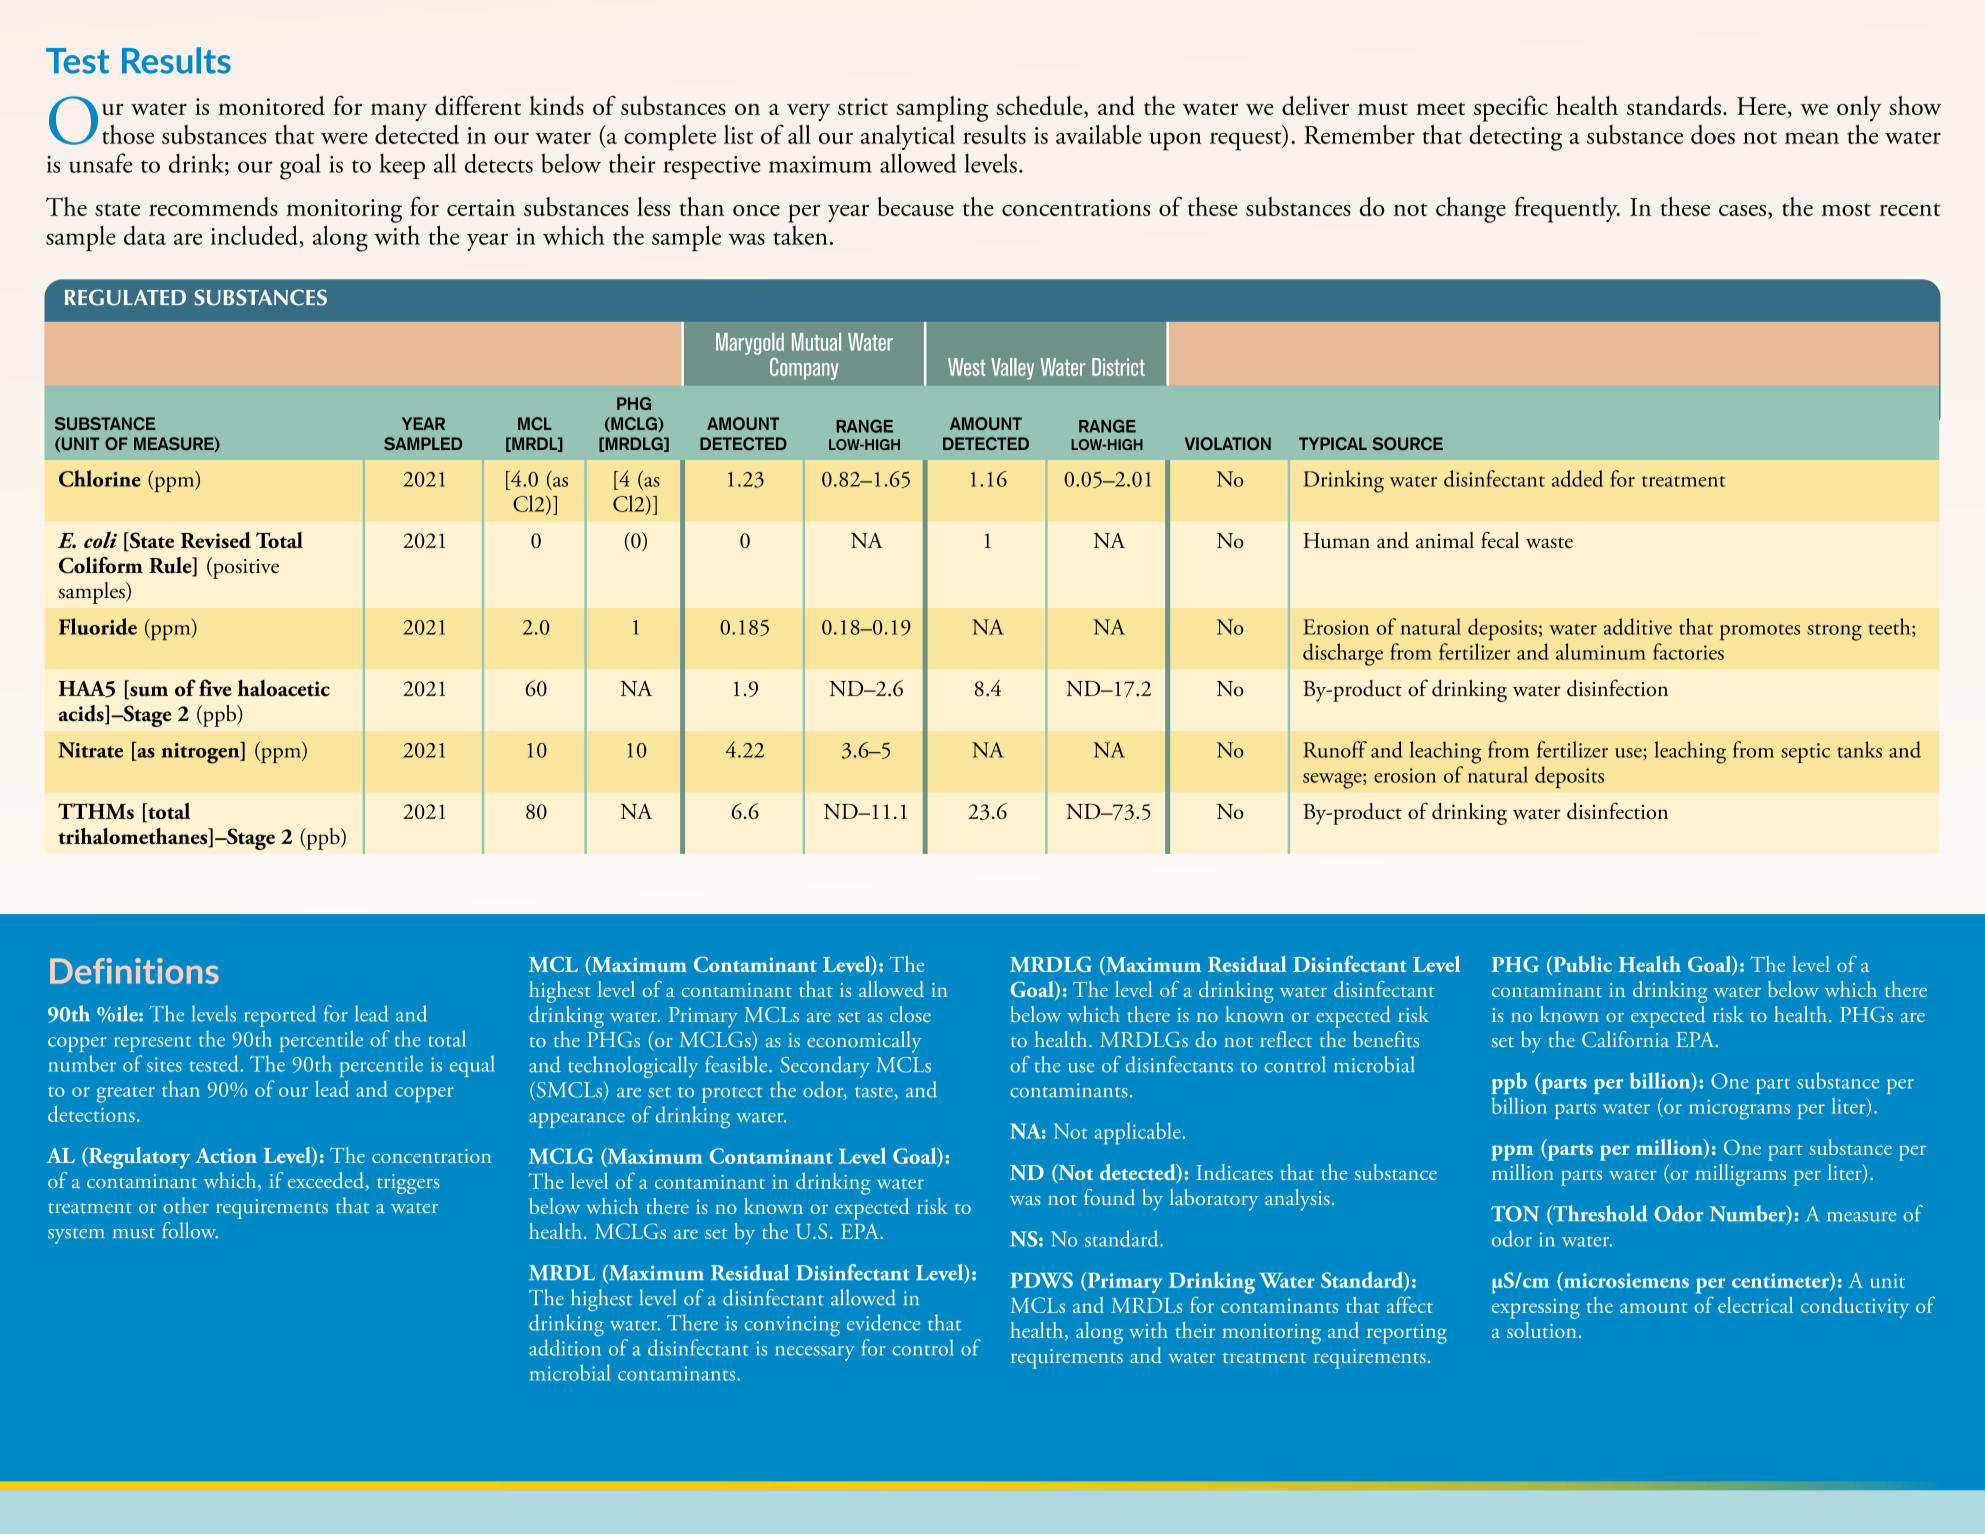  I want to click on evidence, so click(883, 1322).
